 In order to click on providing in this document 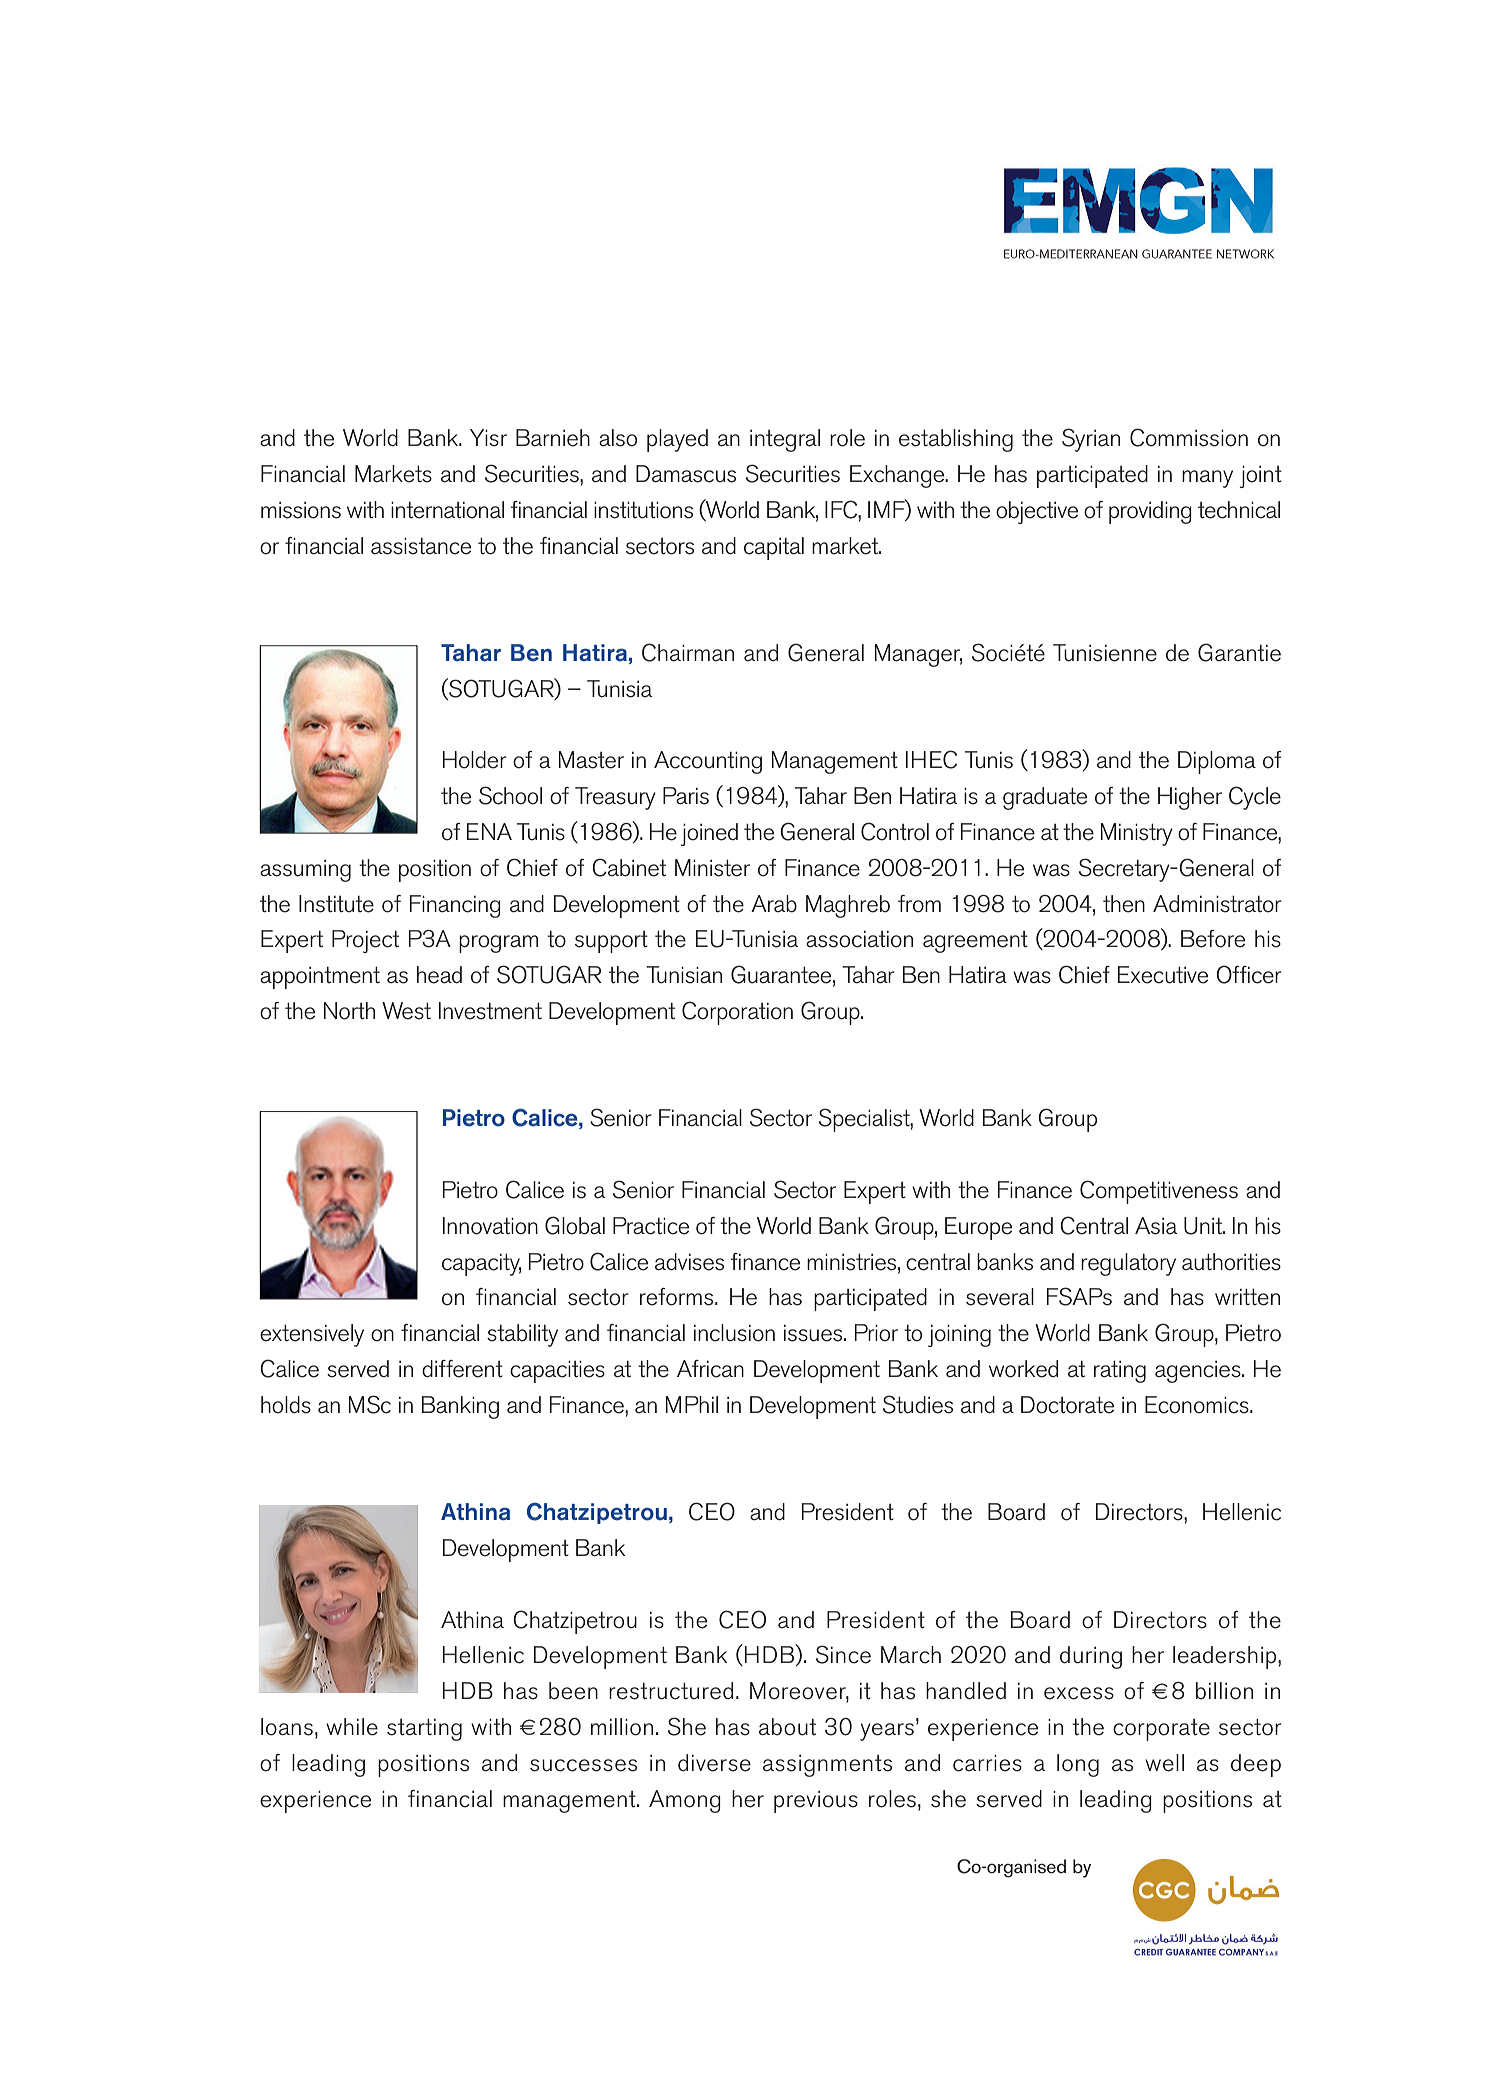, I will do `click(1150, 512)`.
